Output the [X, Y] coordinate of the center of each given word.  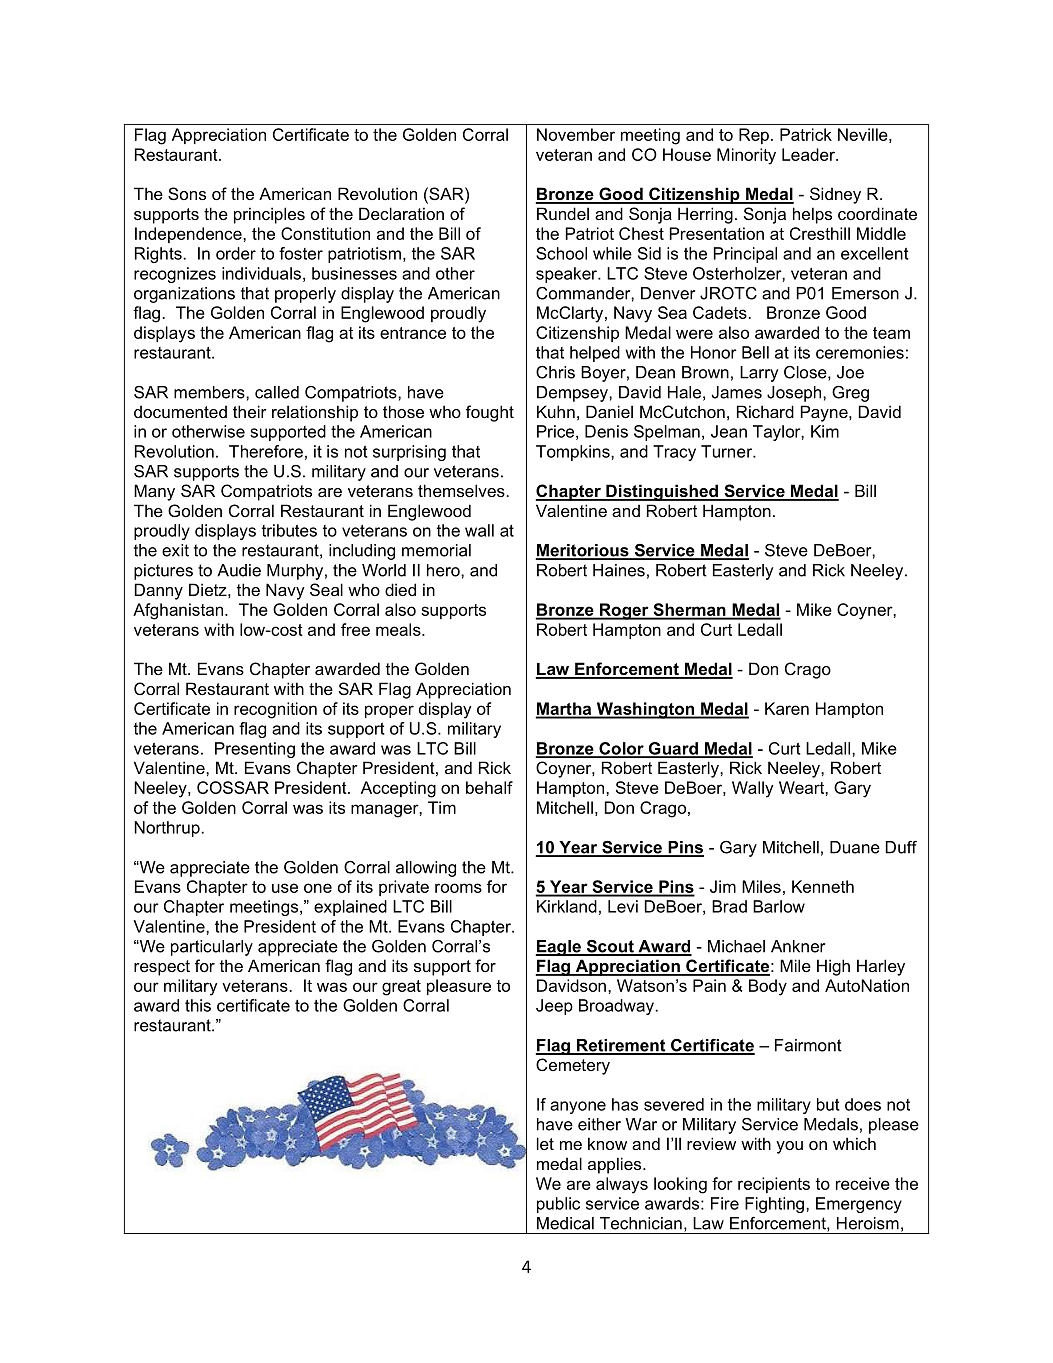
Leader [809, 154]
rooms [458, 888]
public [558, 1205]
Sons [187, 193]
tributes [289, 530]
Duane [855, 847]
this [198, 1005]
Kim [825, 431]
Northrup [168, 829]
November [576, 134]
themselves [462, 490]
